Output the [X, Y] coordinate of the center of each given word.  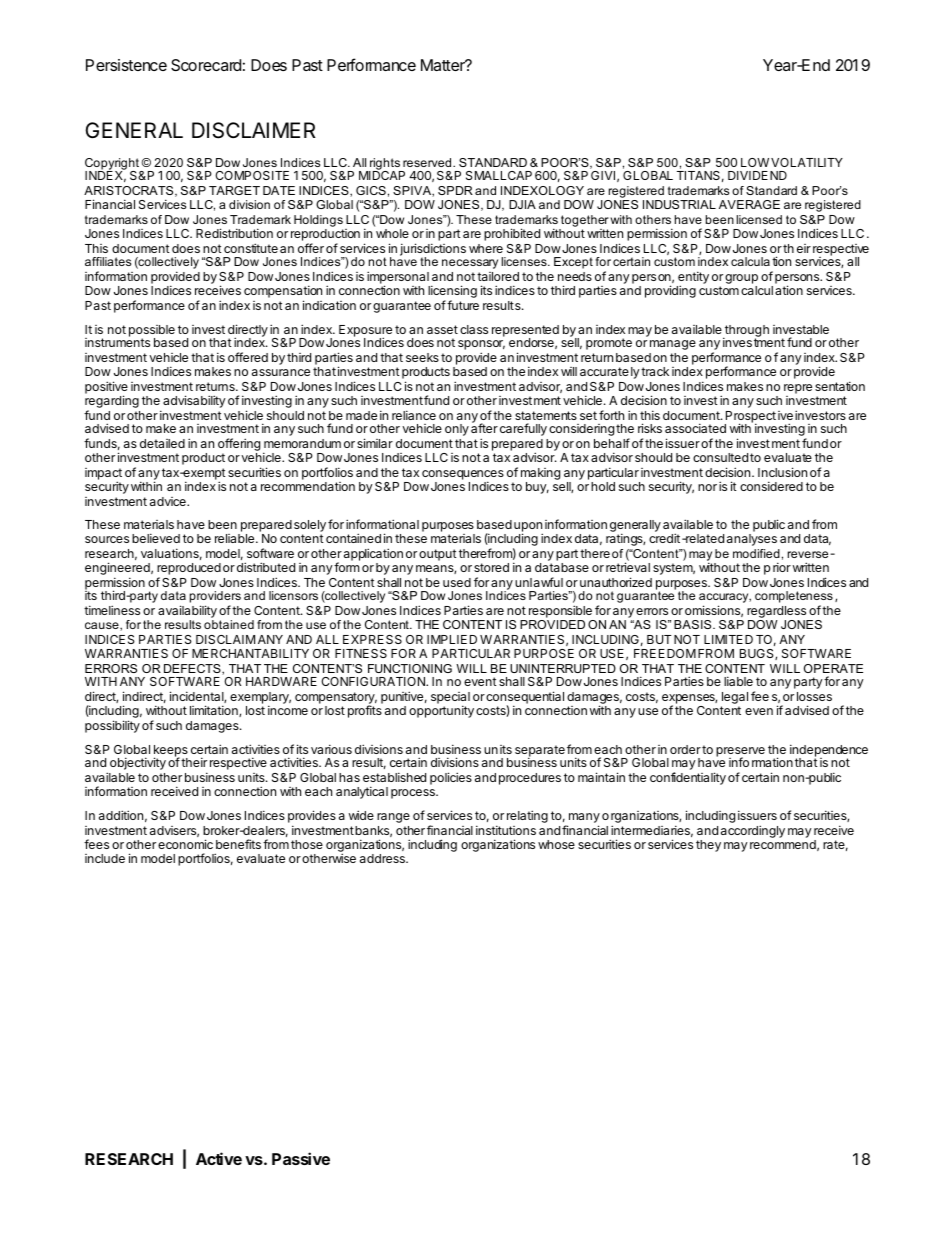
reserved [428, 162]
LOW [755, 162]
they [708, 846]
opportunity [441, 711]
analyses [752, 540]
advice [169, 501]
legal [734, 699]
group [741, 280]
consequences [463, 476]
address [383, 858]
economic [185, 844]
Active [219, 1158]
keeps [171, 752]
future [463, 305]
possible [152, 332]
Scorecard [206, 65]
